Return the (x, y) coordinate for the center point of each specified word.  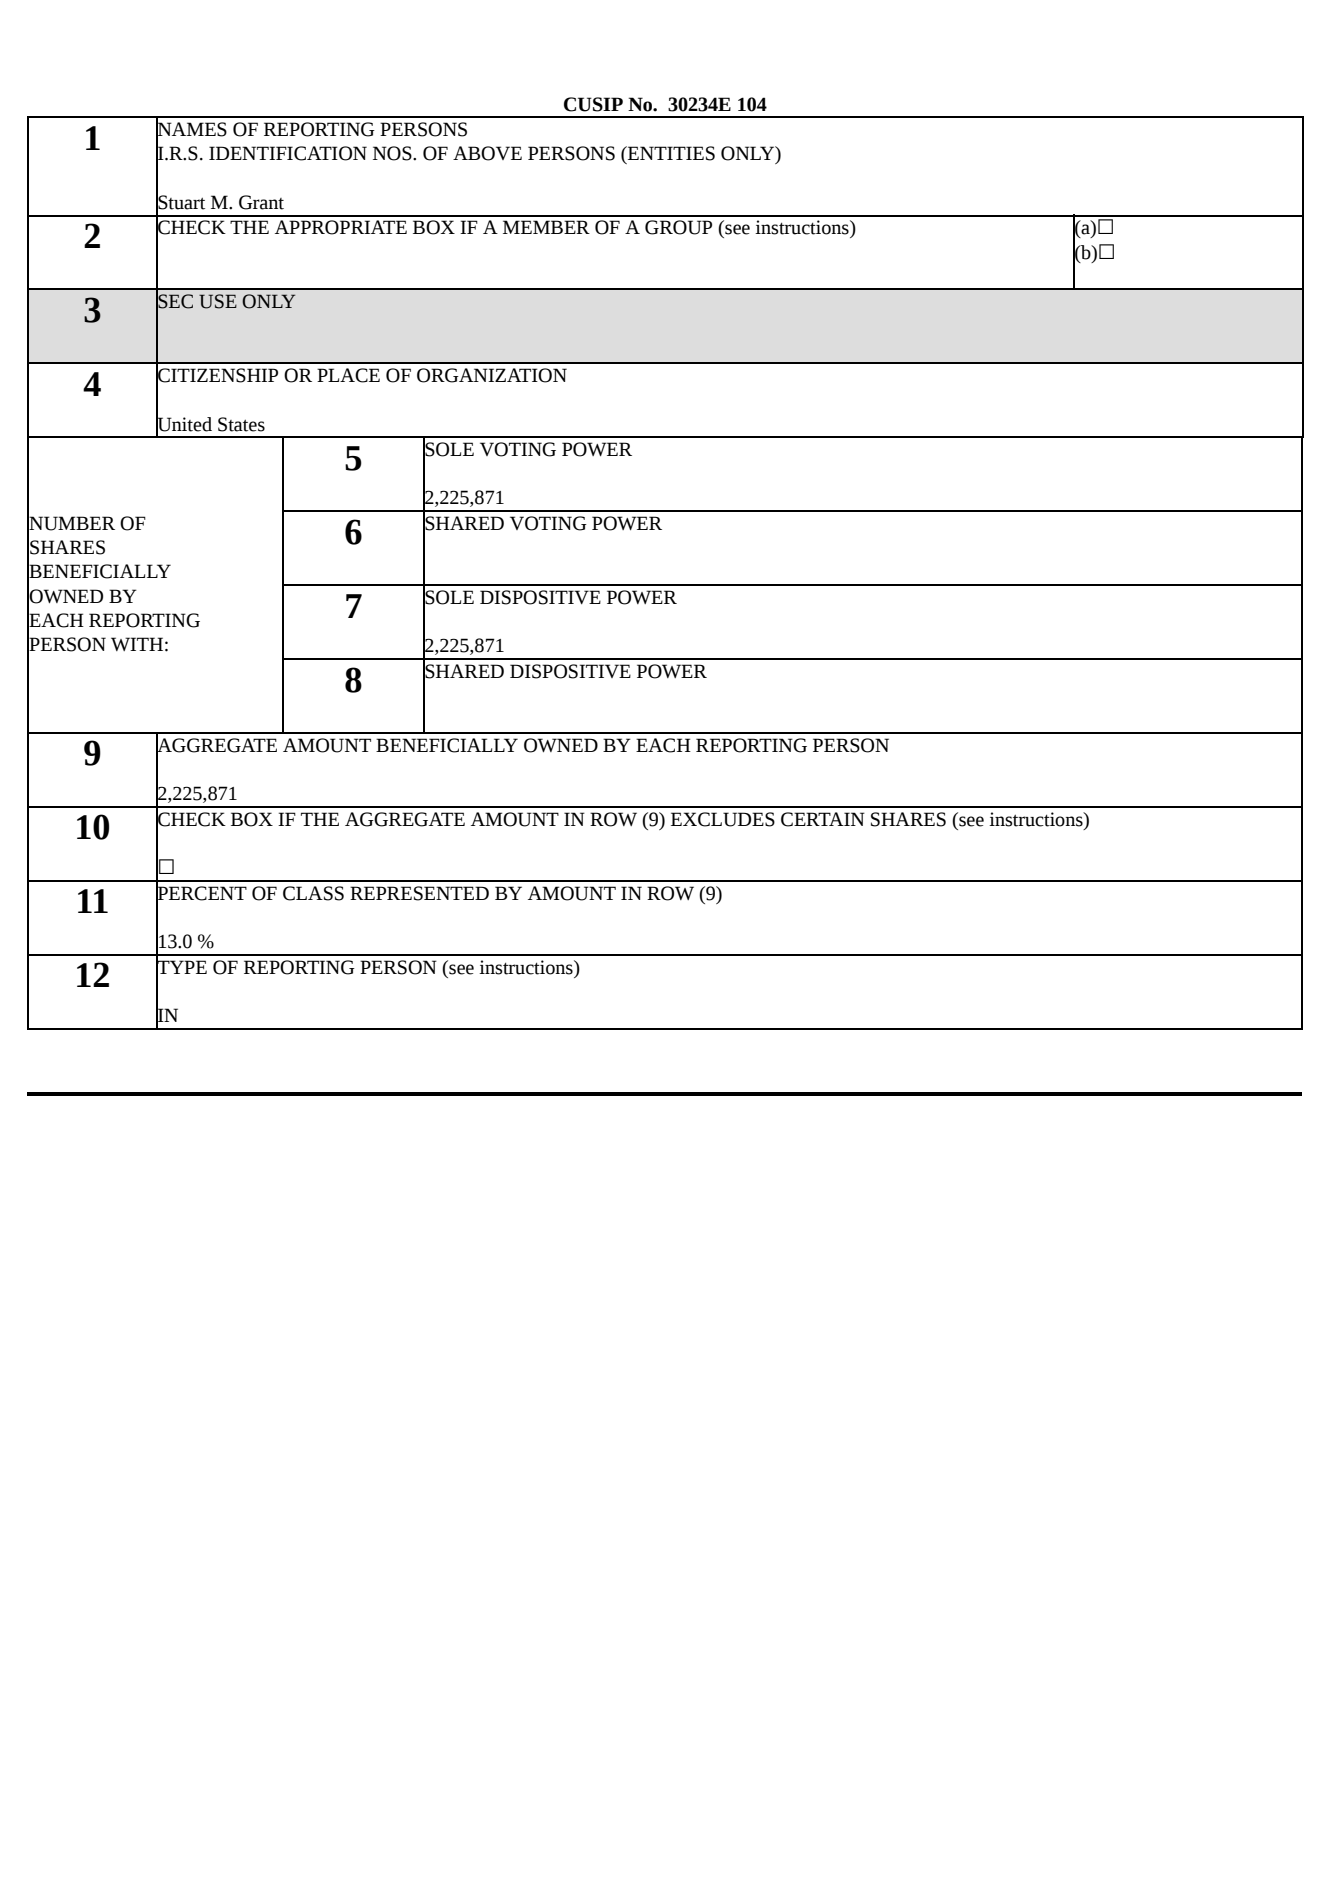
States (241, 424)
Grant (261, 202)
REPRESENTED (419, 893)
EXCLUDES (723, 819)
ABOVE (487, 153)
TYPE (181, 967)
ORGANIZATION (492, 375)
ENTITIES (670, 153)
